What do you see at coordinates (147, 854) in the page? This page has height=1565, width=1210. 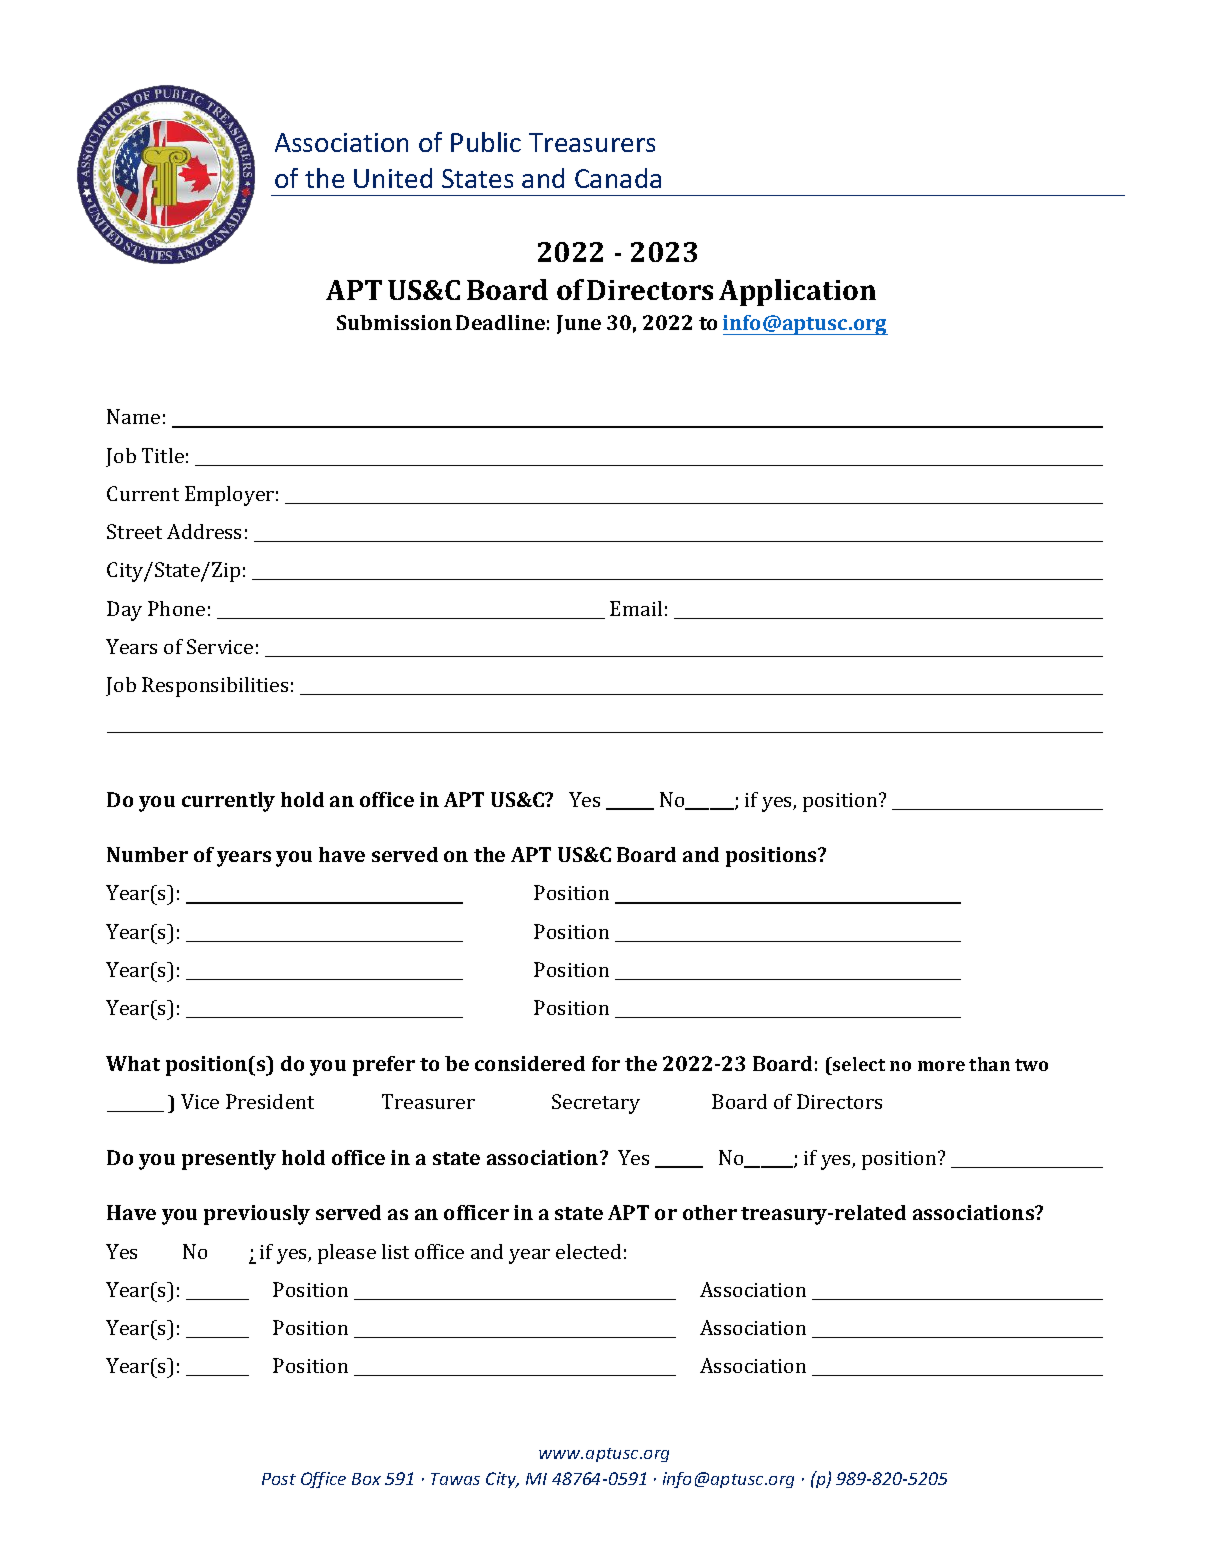 I see `Number` at bounding box center [147, 854].
